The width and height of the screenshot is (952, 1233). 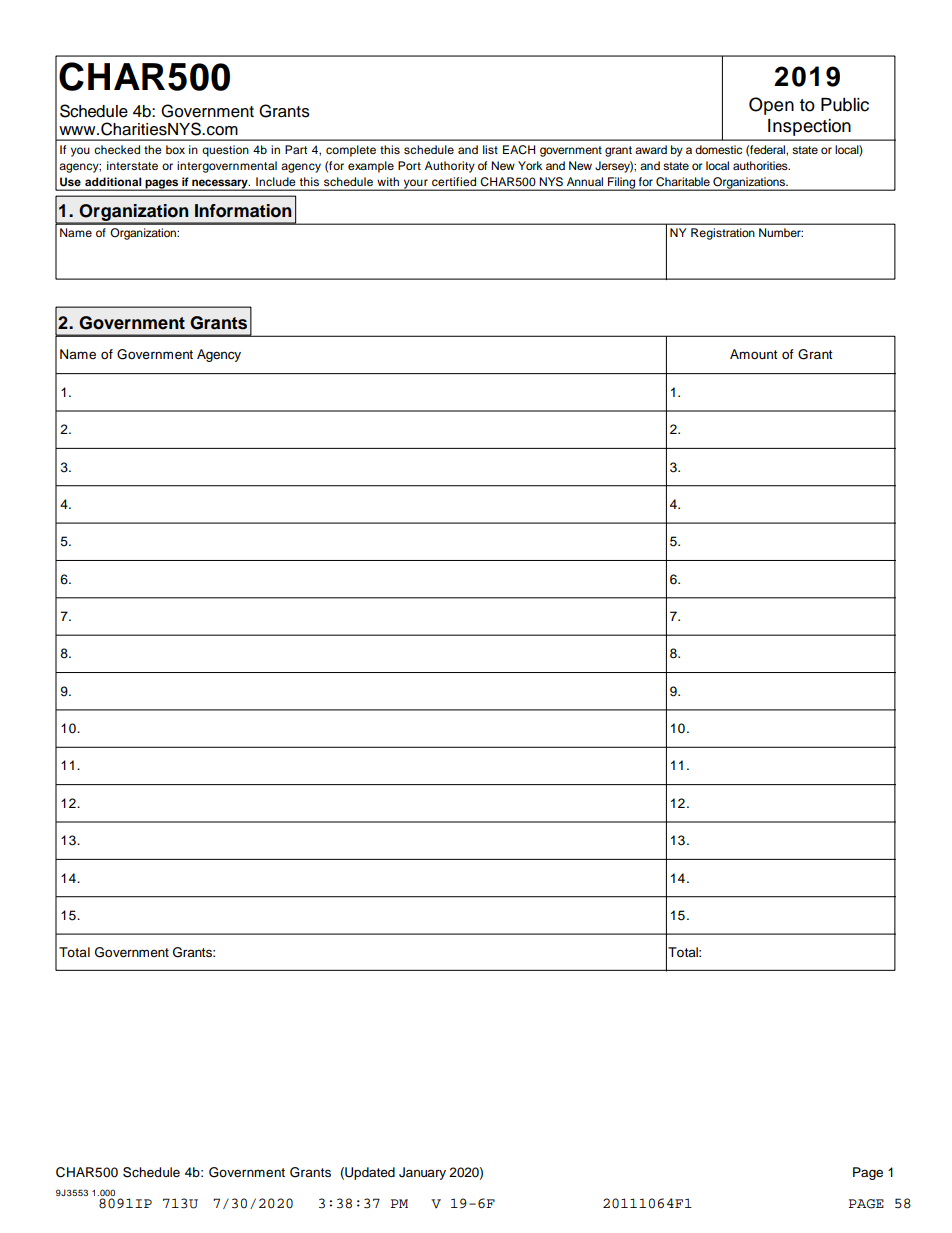 I want to click on Use, so click(x=70, y=182).
